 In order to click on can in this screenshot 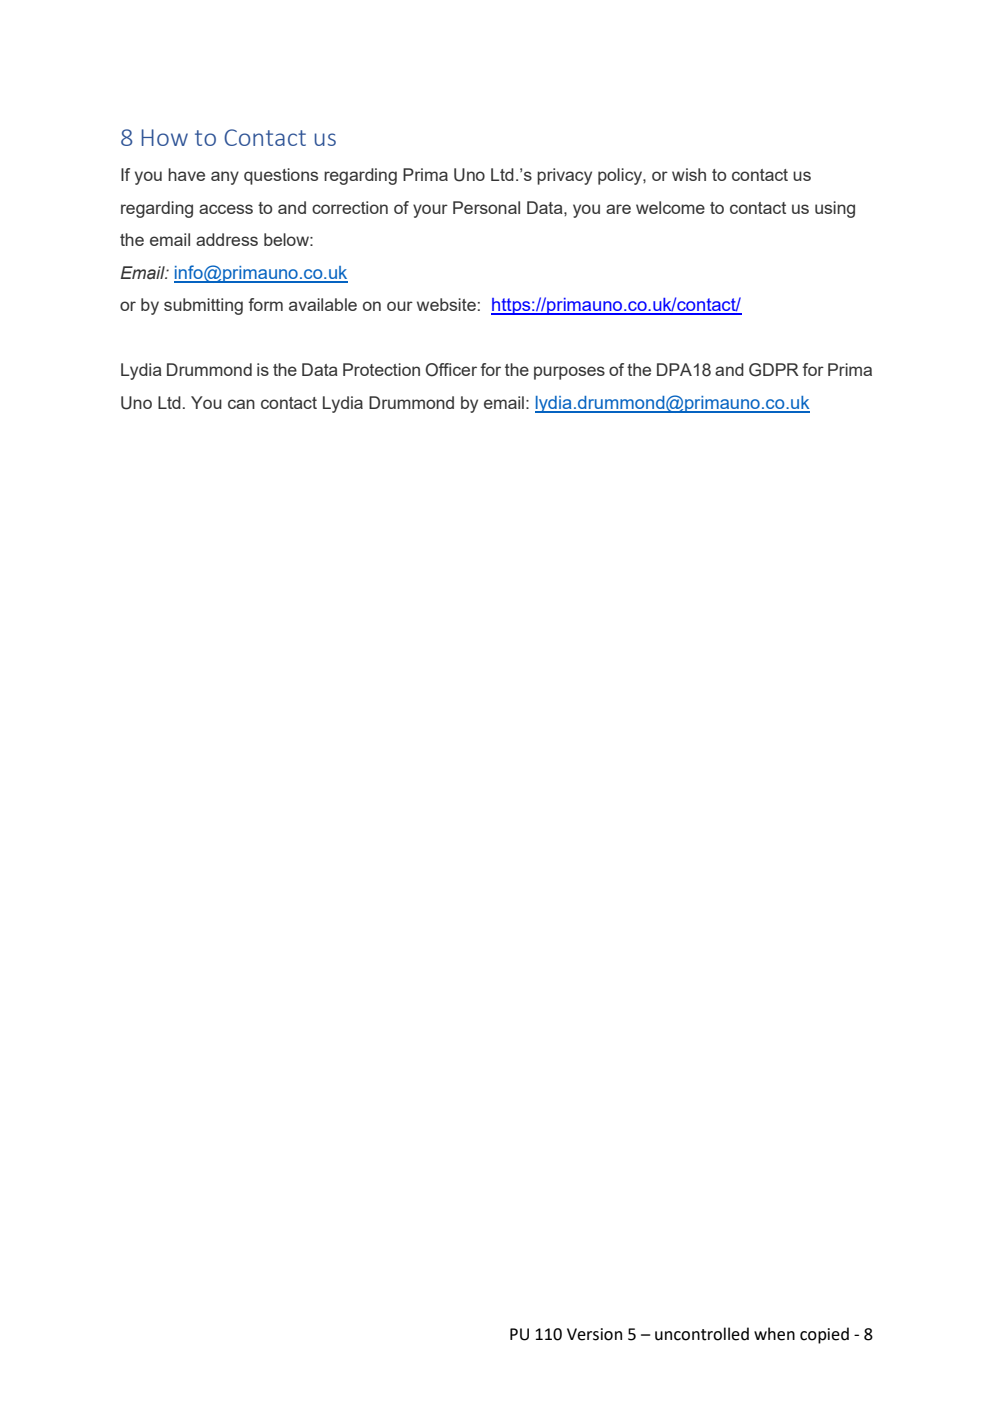, I will do `click(241, 404)`.
